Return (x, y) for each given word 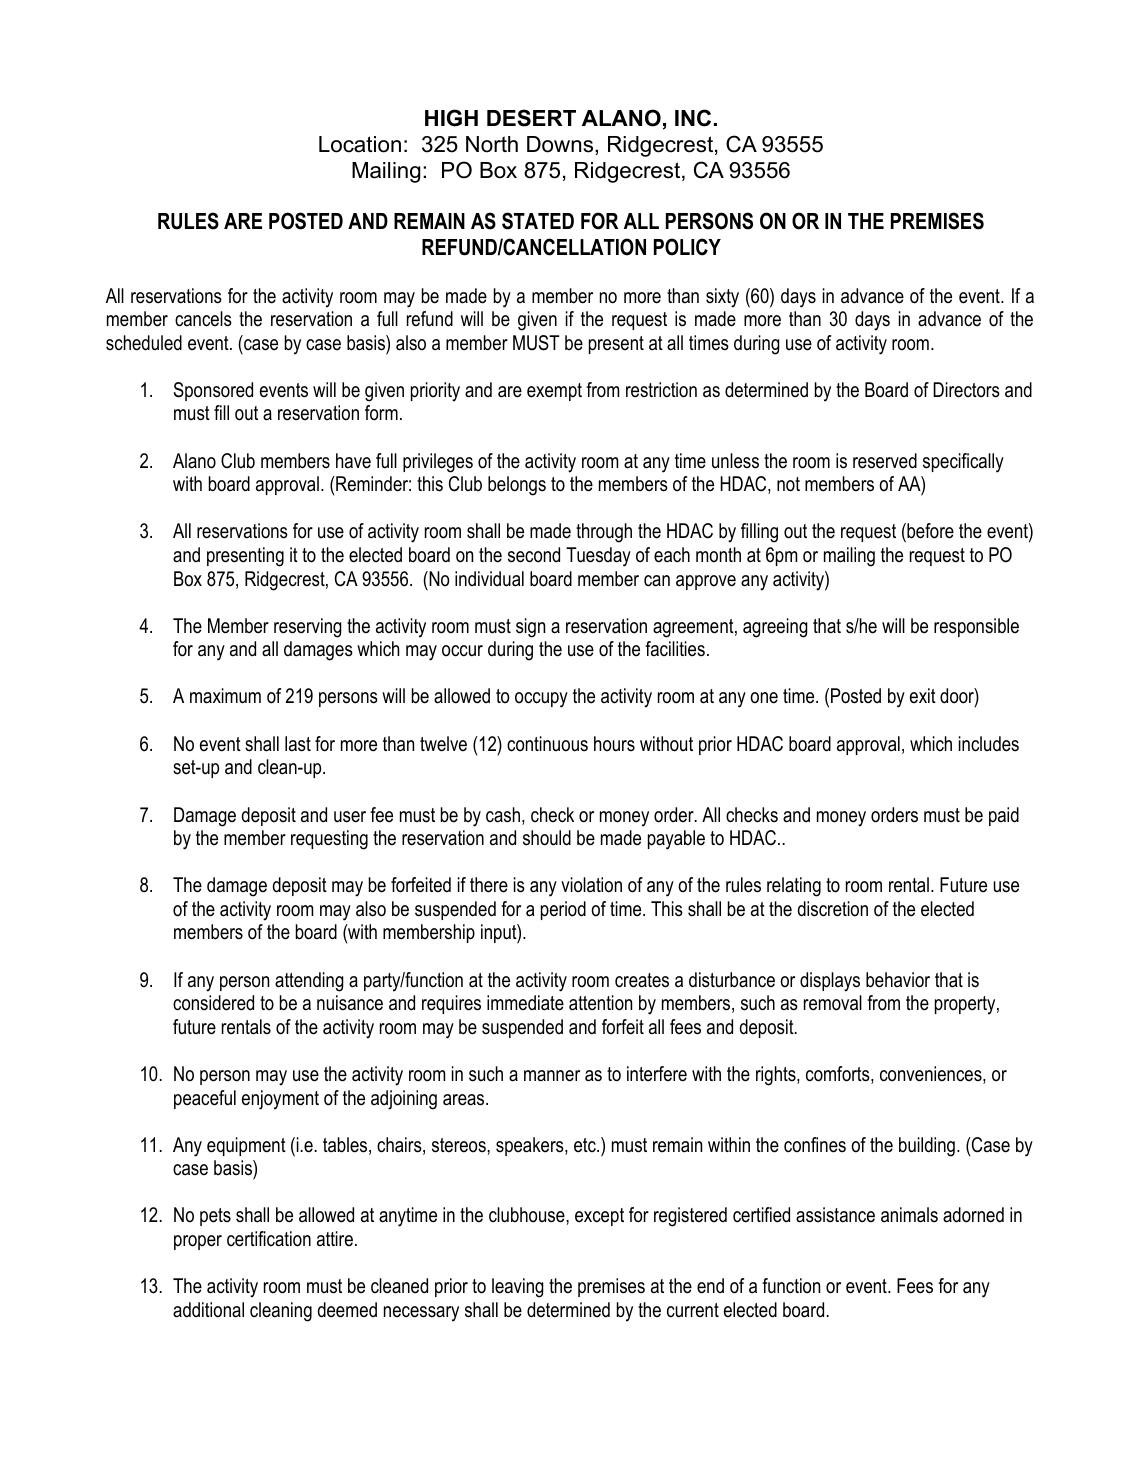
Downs (561, 144)
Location (360, 144)
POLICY (687, 247)
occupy (541, 700)
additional (208, 1310)
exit (923, 696)
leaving (518, 1288)
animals (909, 1215)
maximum (225, 696)
